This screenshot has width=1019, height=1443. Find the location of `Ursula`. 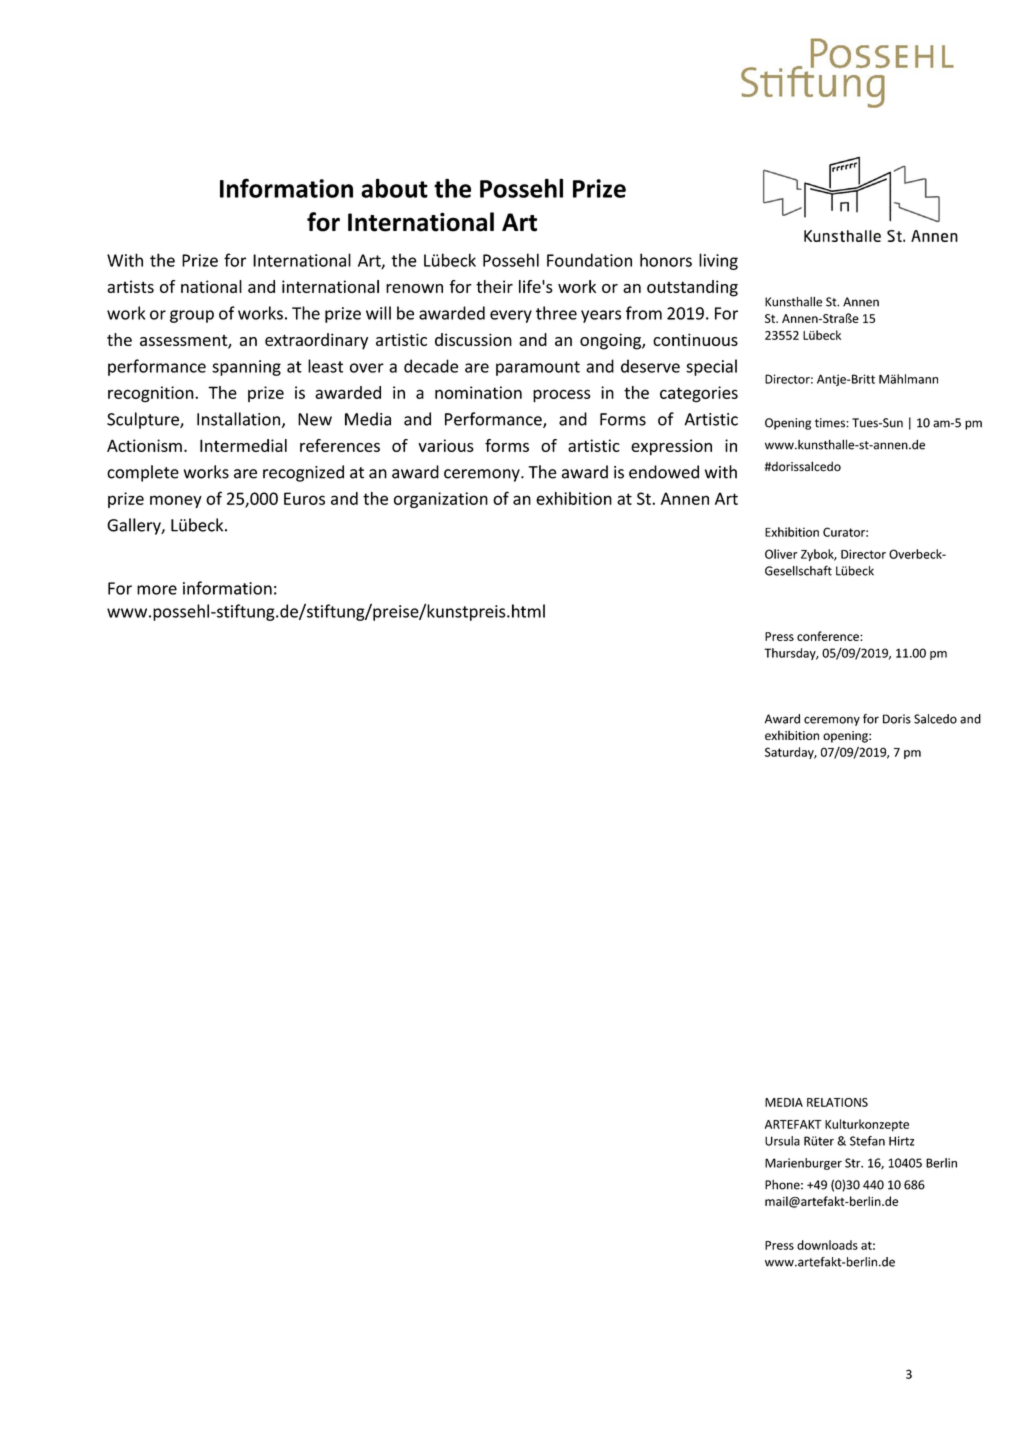

Ursula is located at coordinates (782, 1141).
